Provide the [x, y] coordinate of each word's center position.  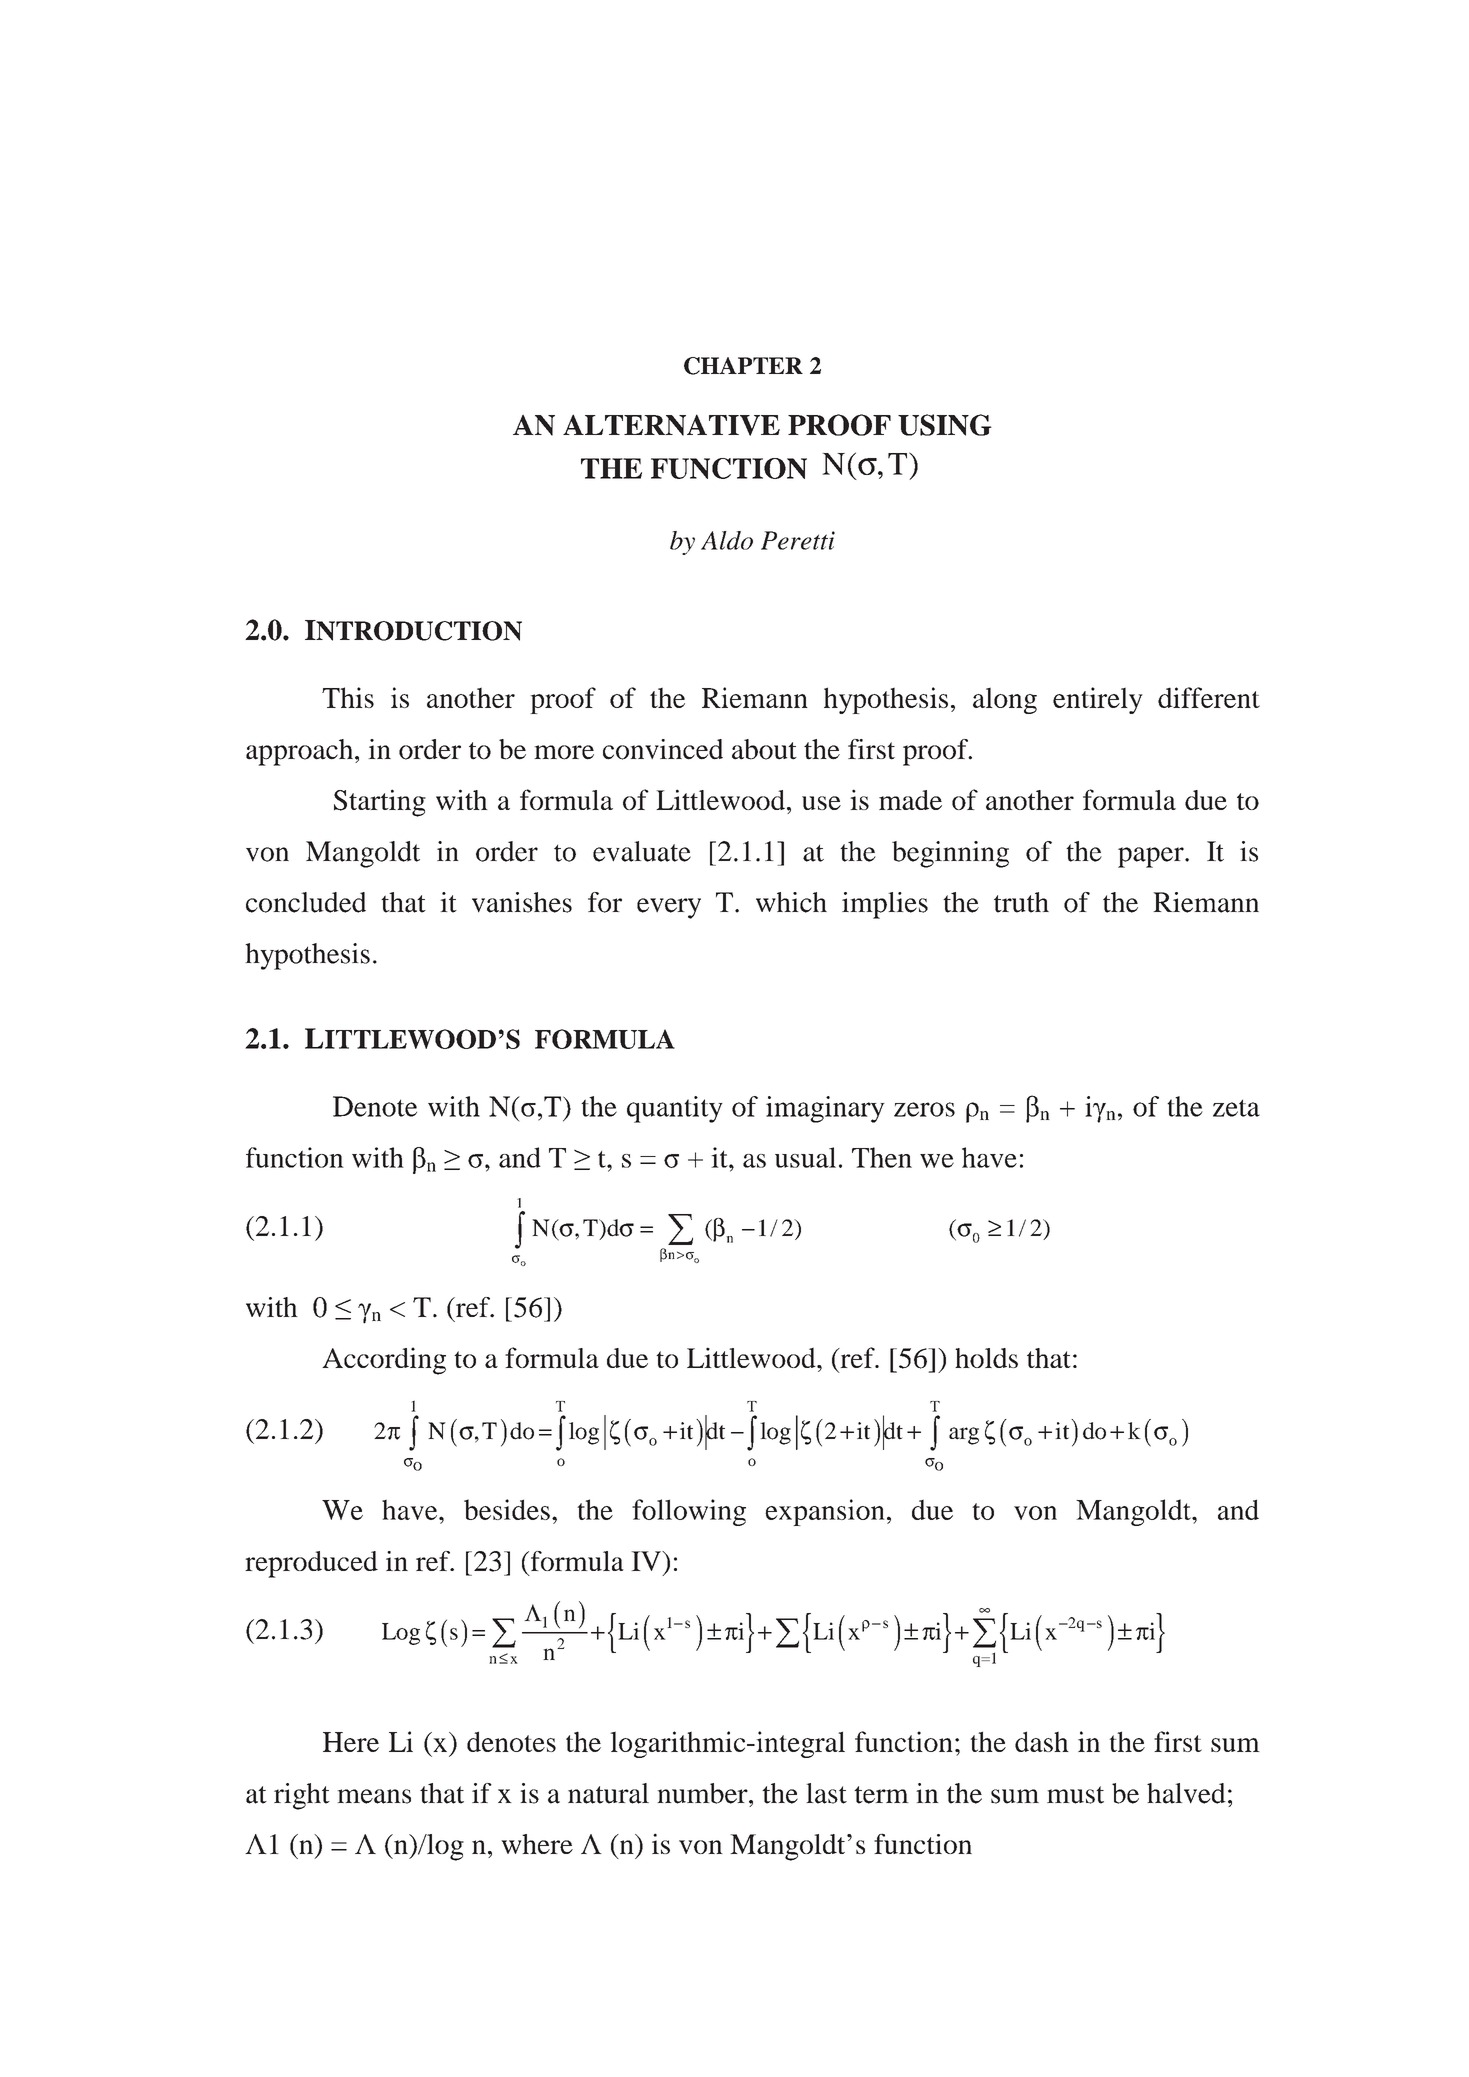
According [384, 1361]
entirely [1098, 700]
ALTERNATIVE [671, 425]
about [764, 749]
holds [986, 1358]
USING [945, 425]
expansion [825, 1512]
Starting [380, 803]
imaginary [825, 1109]
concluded [306, 902]
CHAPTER [743, 366]
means [374, 1796]
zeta [1236, 1108]
